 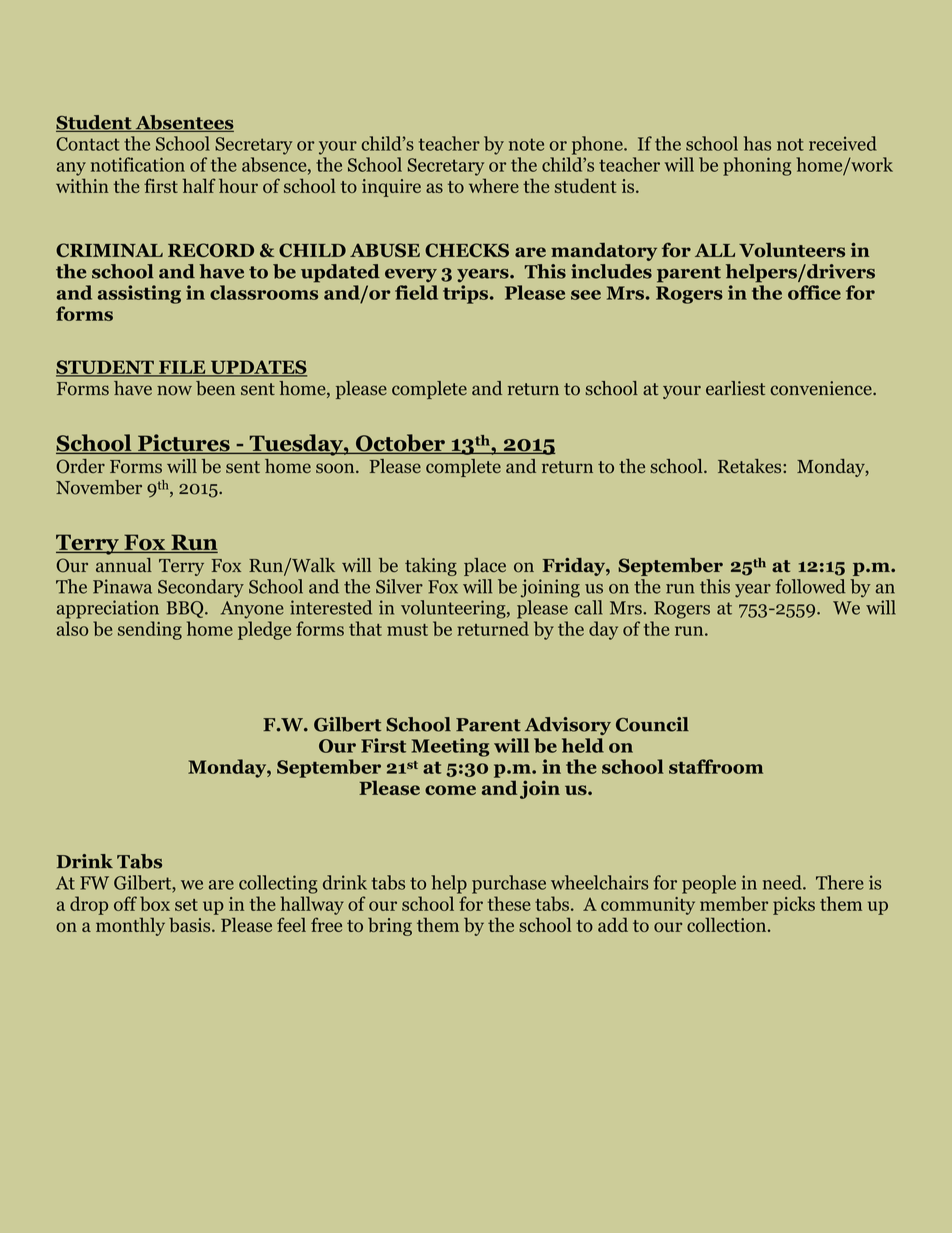 I want to click on followed, so click(x=810, y=586).
